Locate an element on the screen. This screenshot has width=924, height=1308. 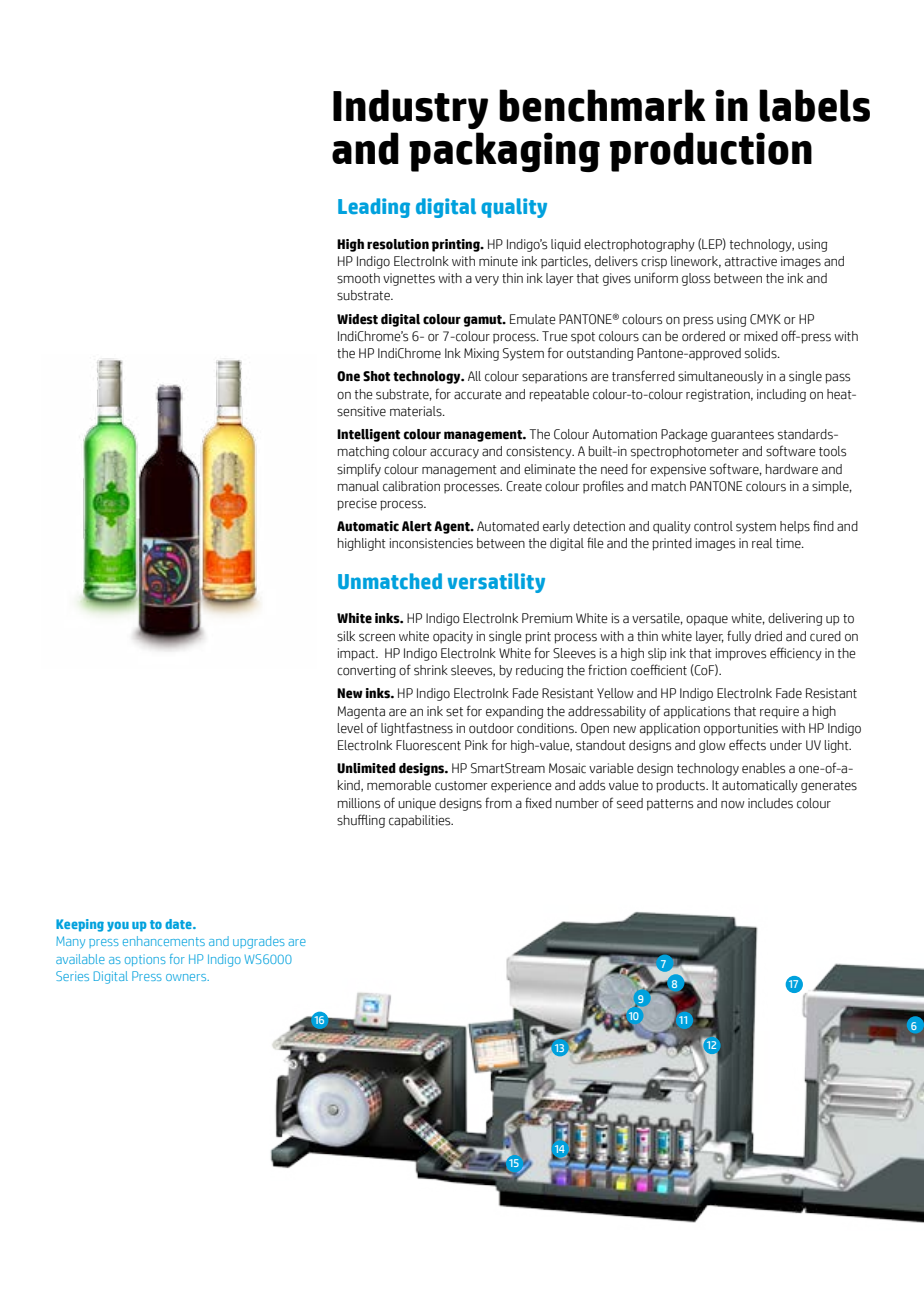
silk is located at coordinates (346, 636).
